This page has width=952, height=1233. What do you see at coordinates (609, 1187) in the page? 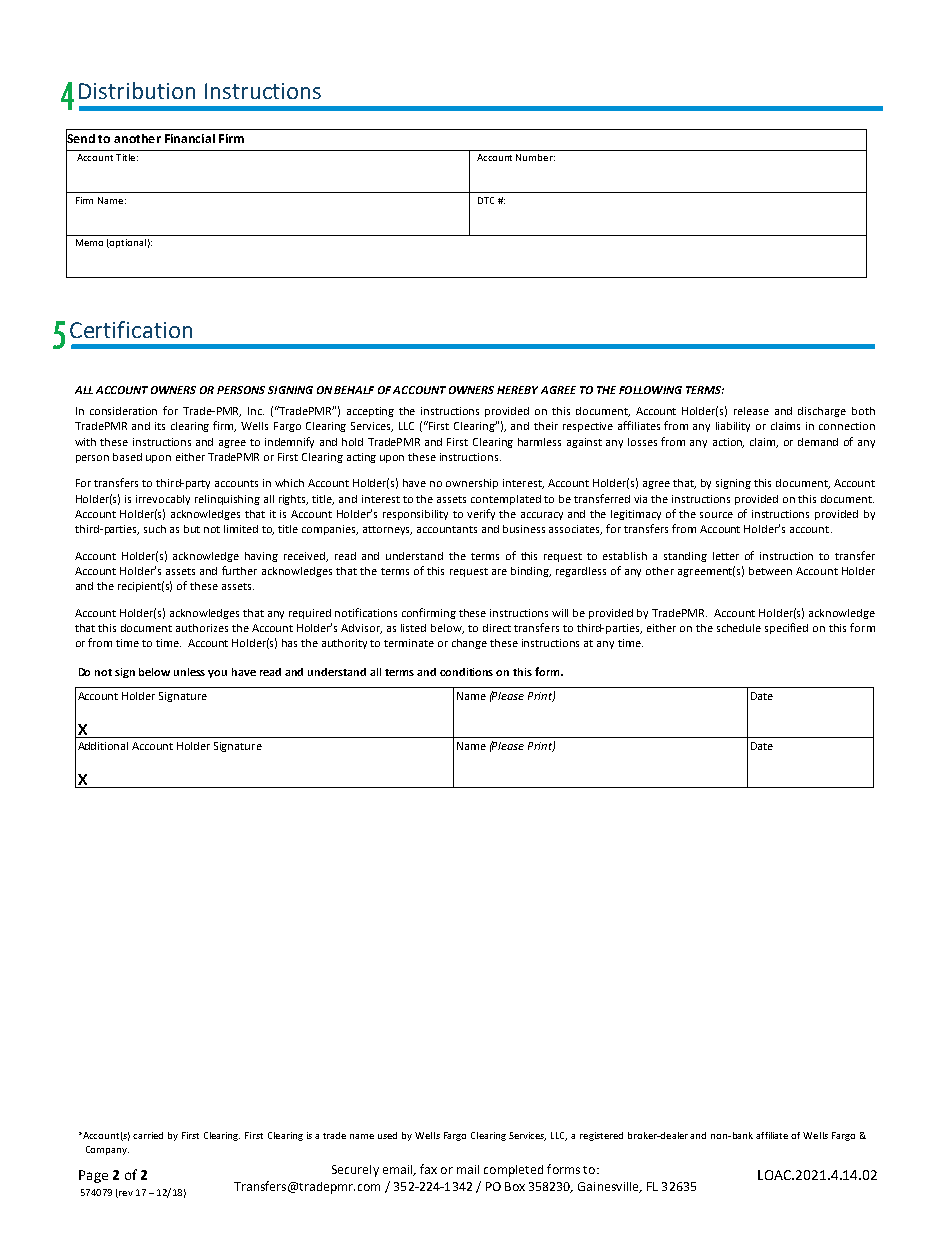
I see `Gainesville` at bounding box center [609, 1187].
